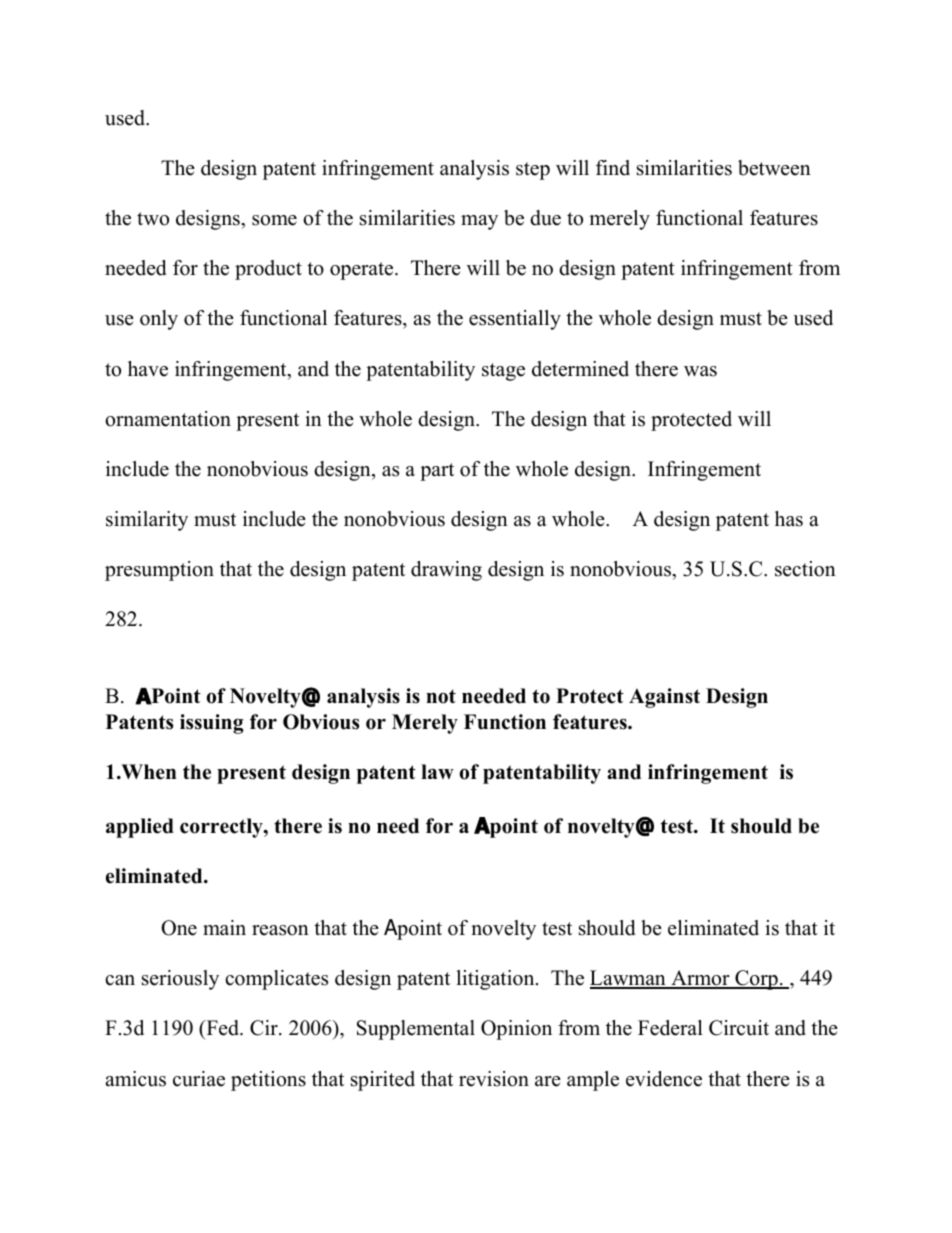 This document has width=952, height=1233. Describe the element at coordinates (739, 1028) in the document. I see `Circuit` at that location.
